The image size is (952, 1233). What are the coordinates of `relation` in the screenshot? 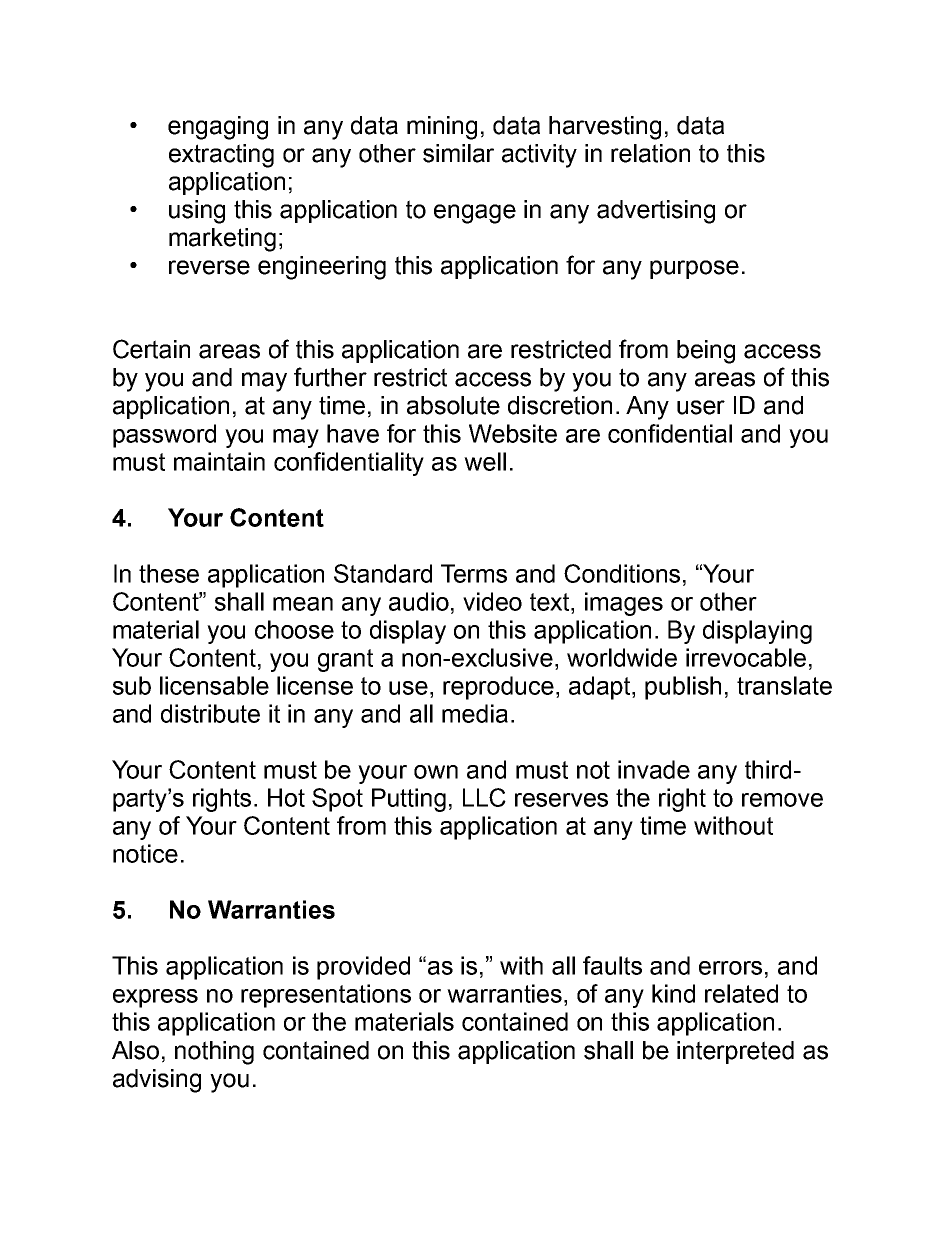 It's located at (650, 153).
